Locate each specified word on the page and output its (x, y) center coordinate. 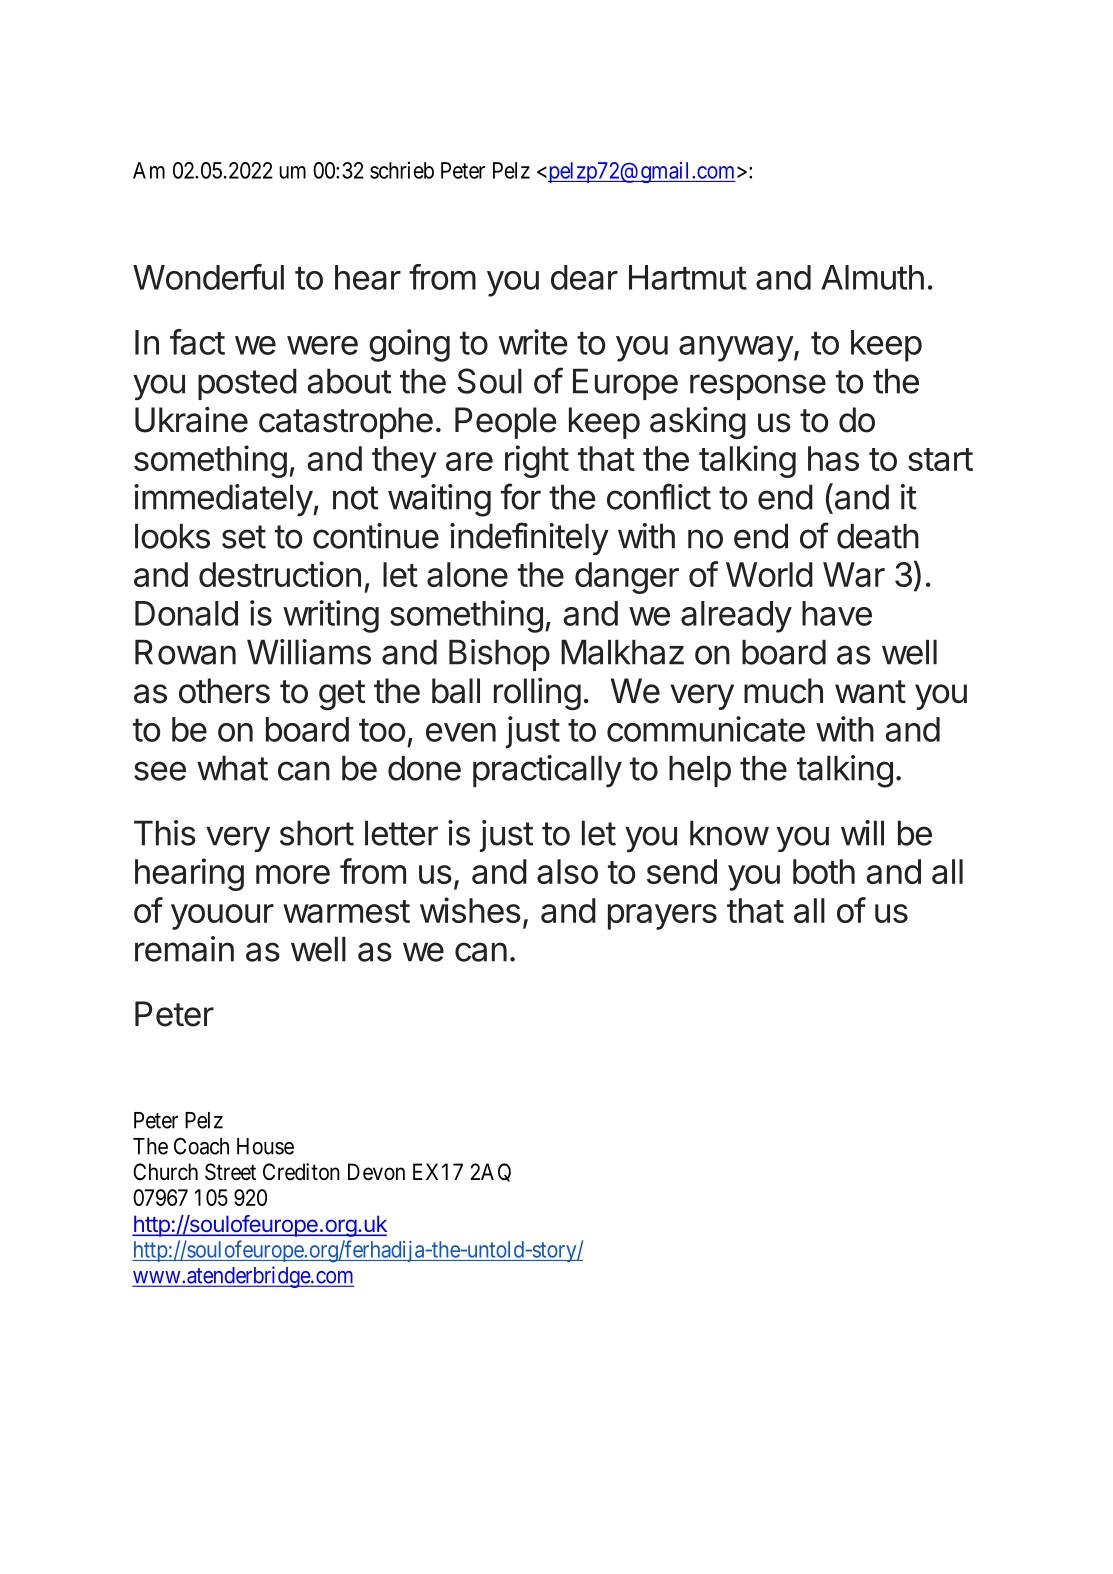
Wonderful (208, 277)
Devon (376, 1172)
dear (584, 277)
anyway (736, 349)
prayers (662, 917)
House (265, 1146)
